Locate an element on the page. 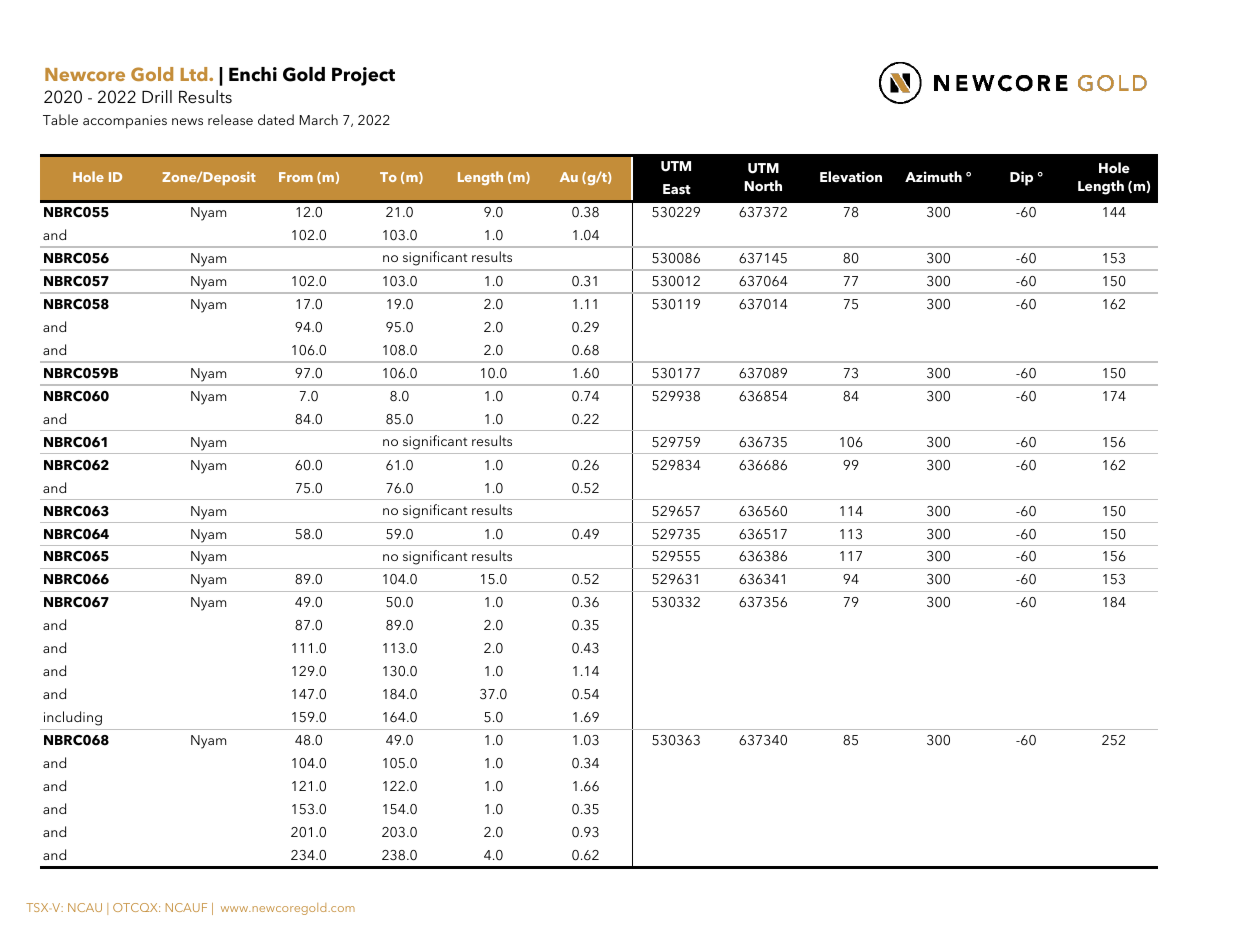 This page has height=952, width=1233. From is located at coordinates (296, 177).
